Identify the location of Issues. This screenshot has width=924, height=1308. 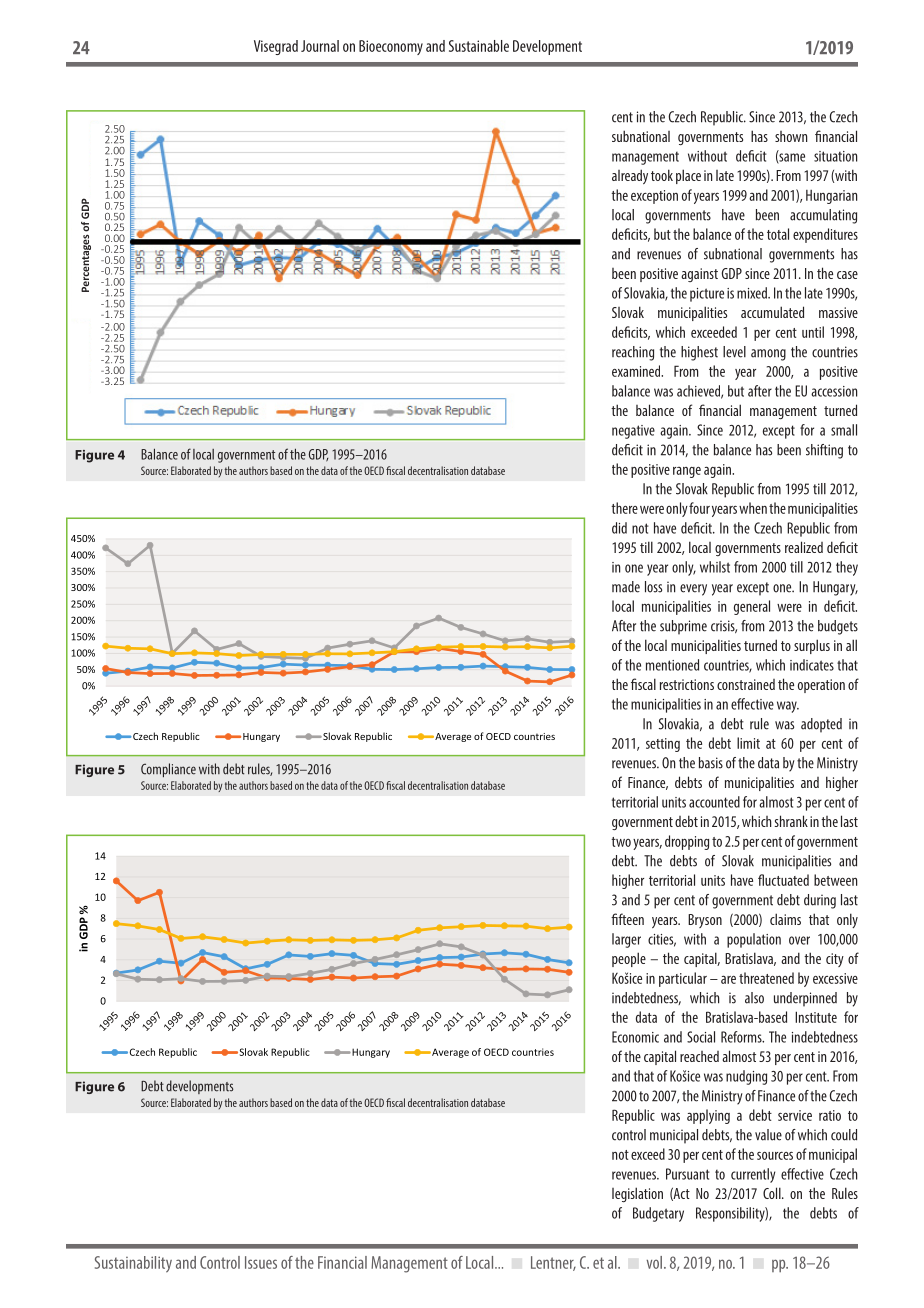
(261, 1262).
